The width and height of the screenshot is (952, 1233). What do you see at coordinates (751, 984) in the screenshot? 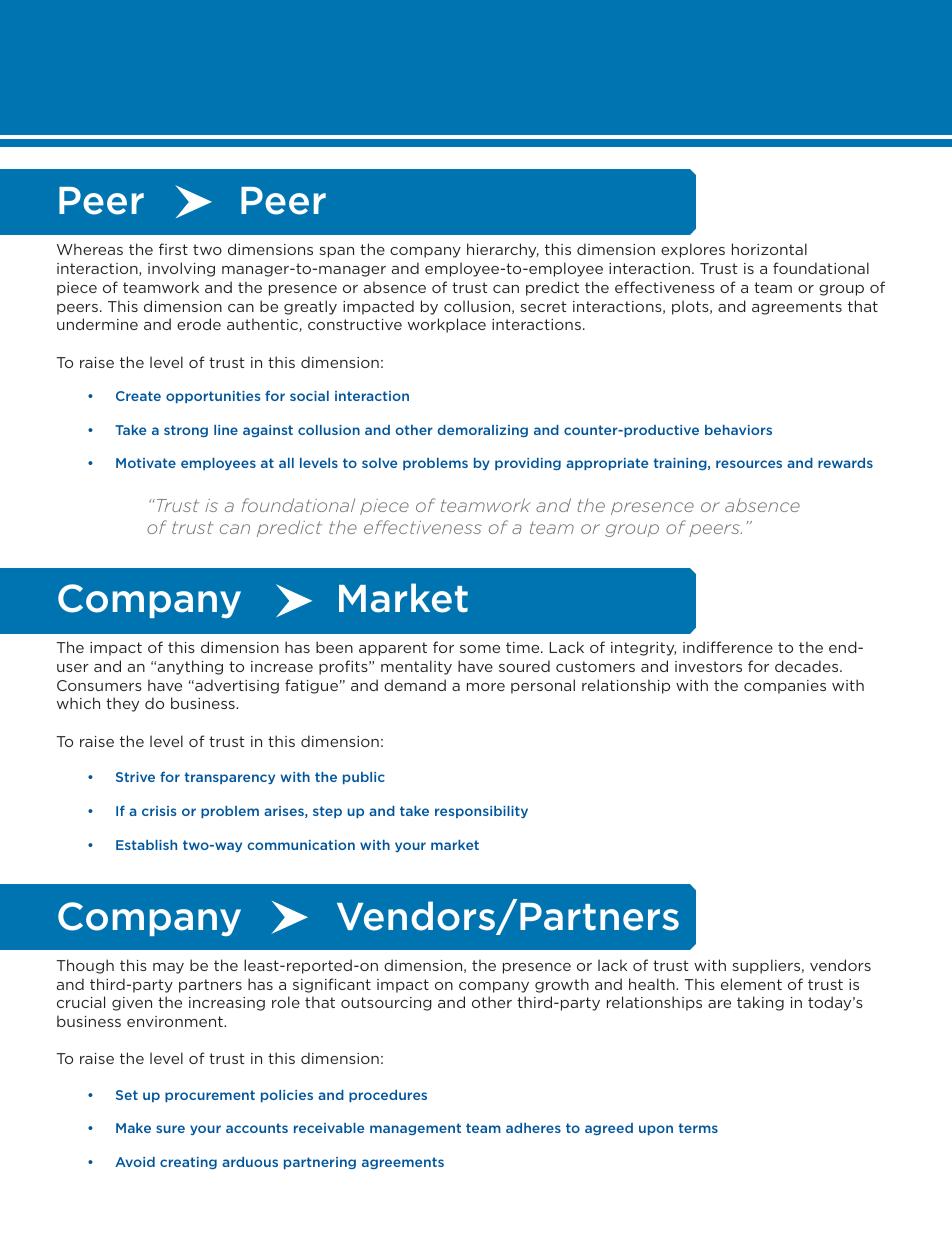
I see `element` at bounding box center [751, 984].
